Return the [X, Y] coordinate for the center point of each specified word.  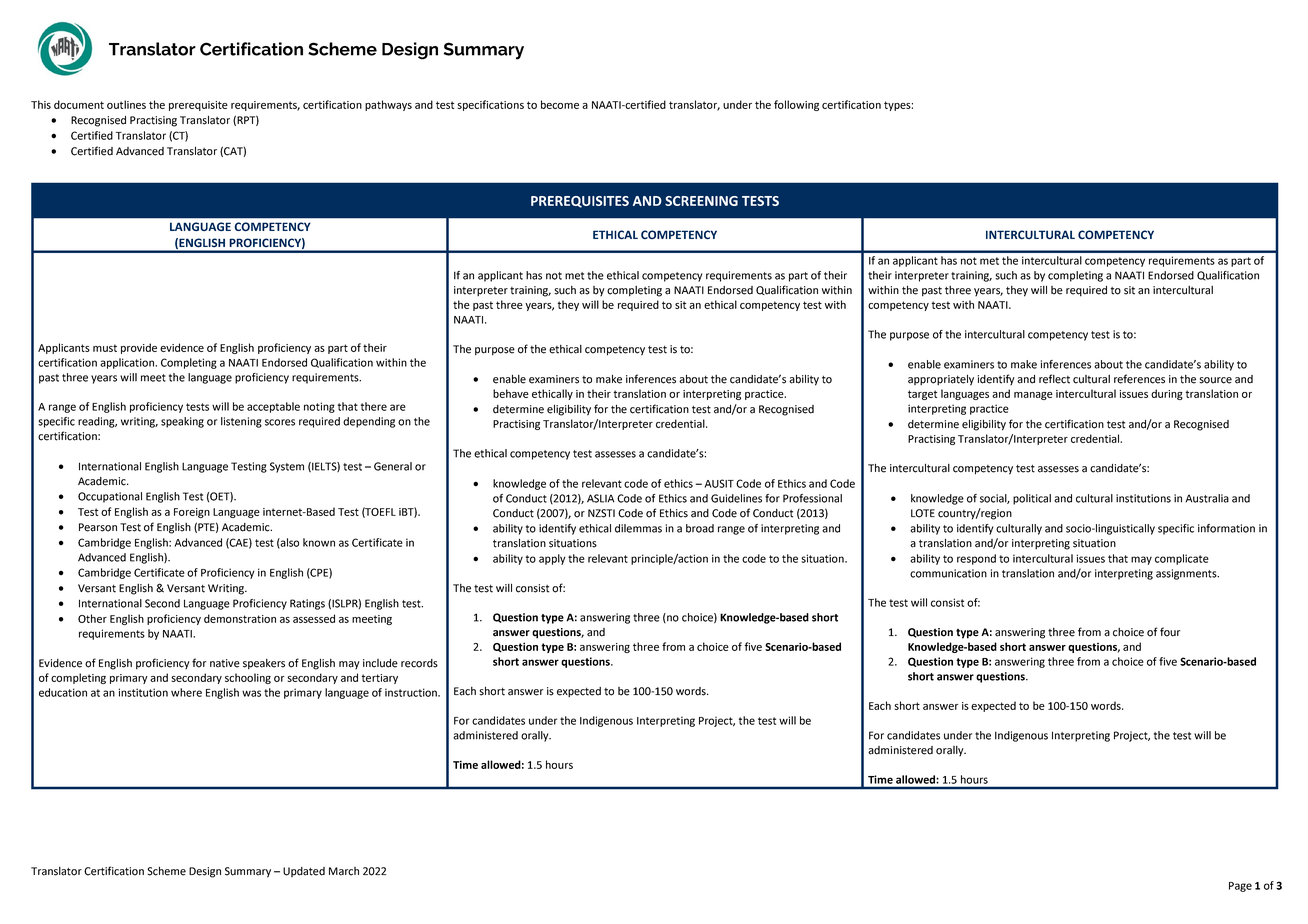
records [419, 663]
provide [139, 348]
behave [511, 393]
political [1032, 499]
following [796, 105]
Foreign [192, 513]
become [560, 104]
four [1170, 632]
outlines [126, 104]
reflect [1054, 379]
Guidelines [736, 498]
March [344, 871]
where [186, 692]
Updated [304, 872]
